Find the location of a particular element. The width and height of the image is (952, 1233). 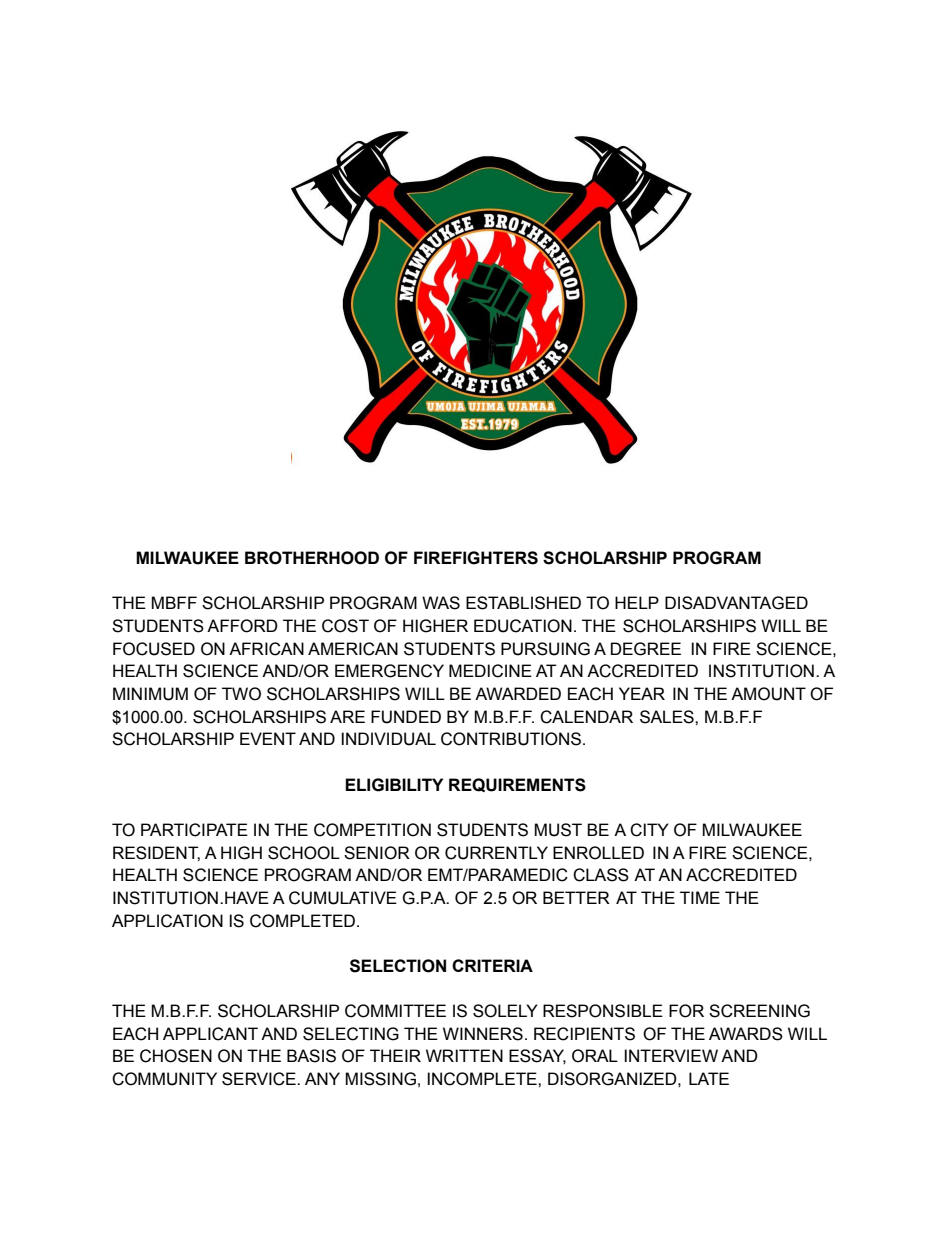

WRITTEN is located at coordinates (464, 1055).
